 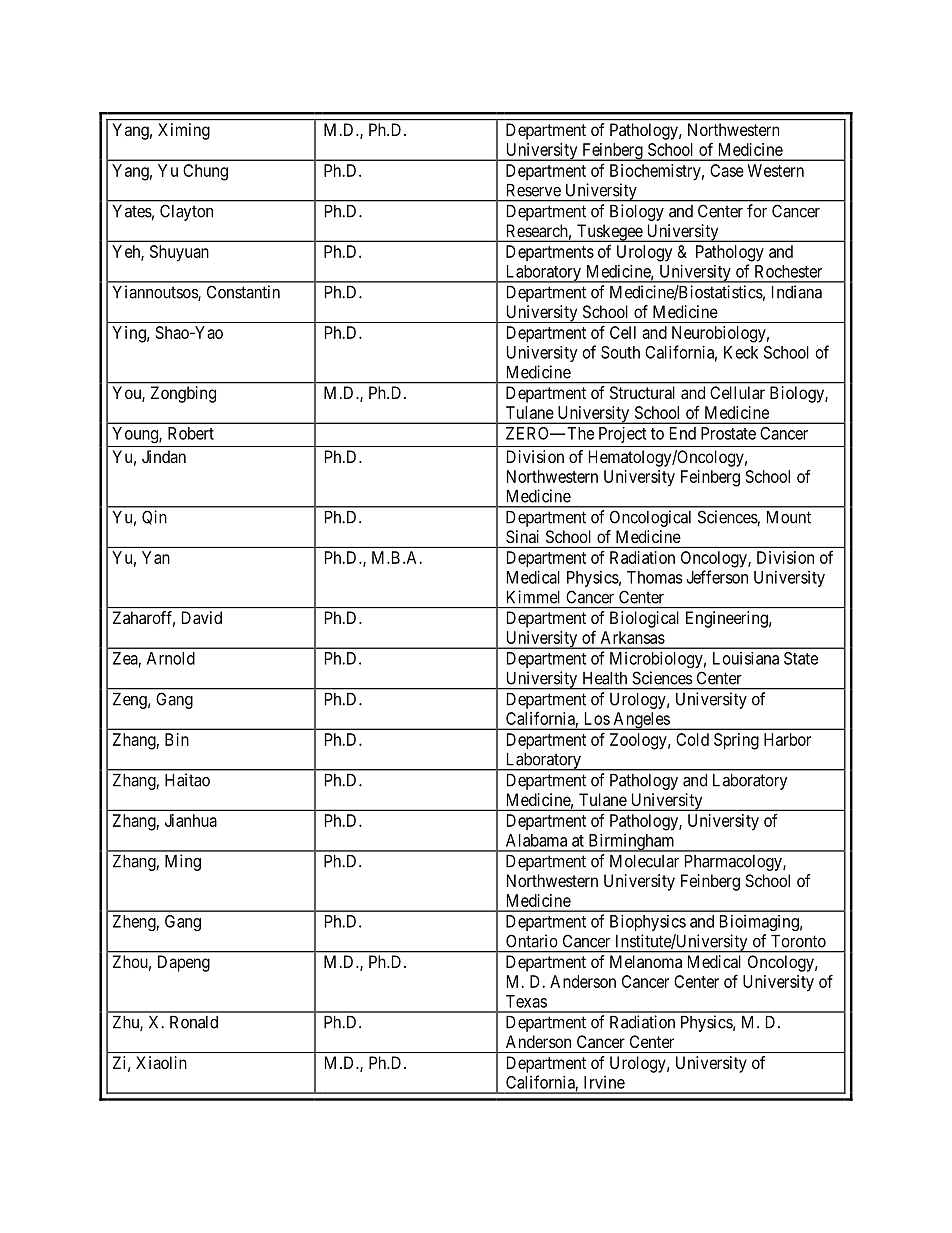 I want to click on Chung, so click(x=205, y=172).
